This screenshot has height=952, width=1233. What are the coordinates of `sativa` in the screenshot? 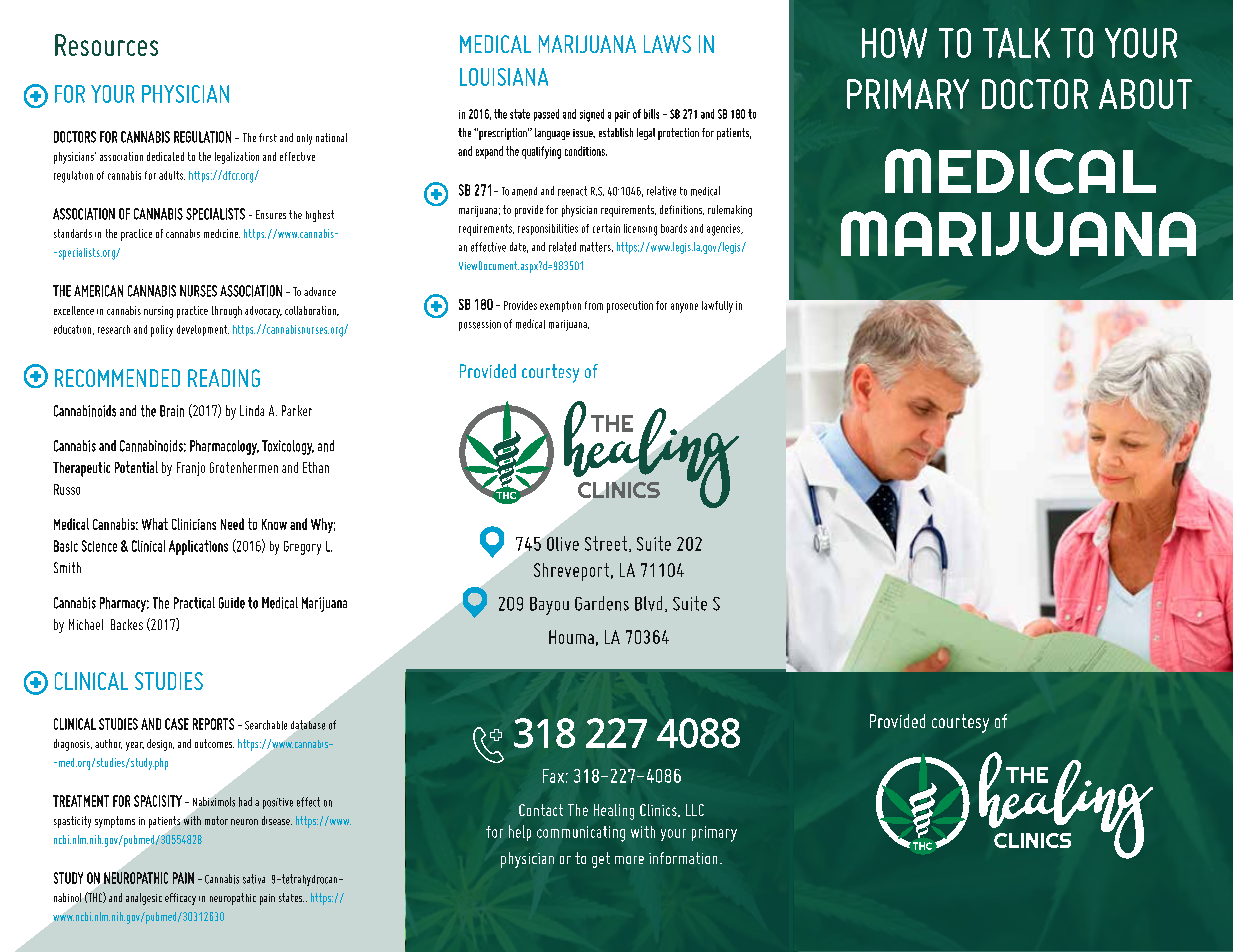 It's located at (254, 879).
